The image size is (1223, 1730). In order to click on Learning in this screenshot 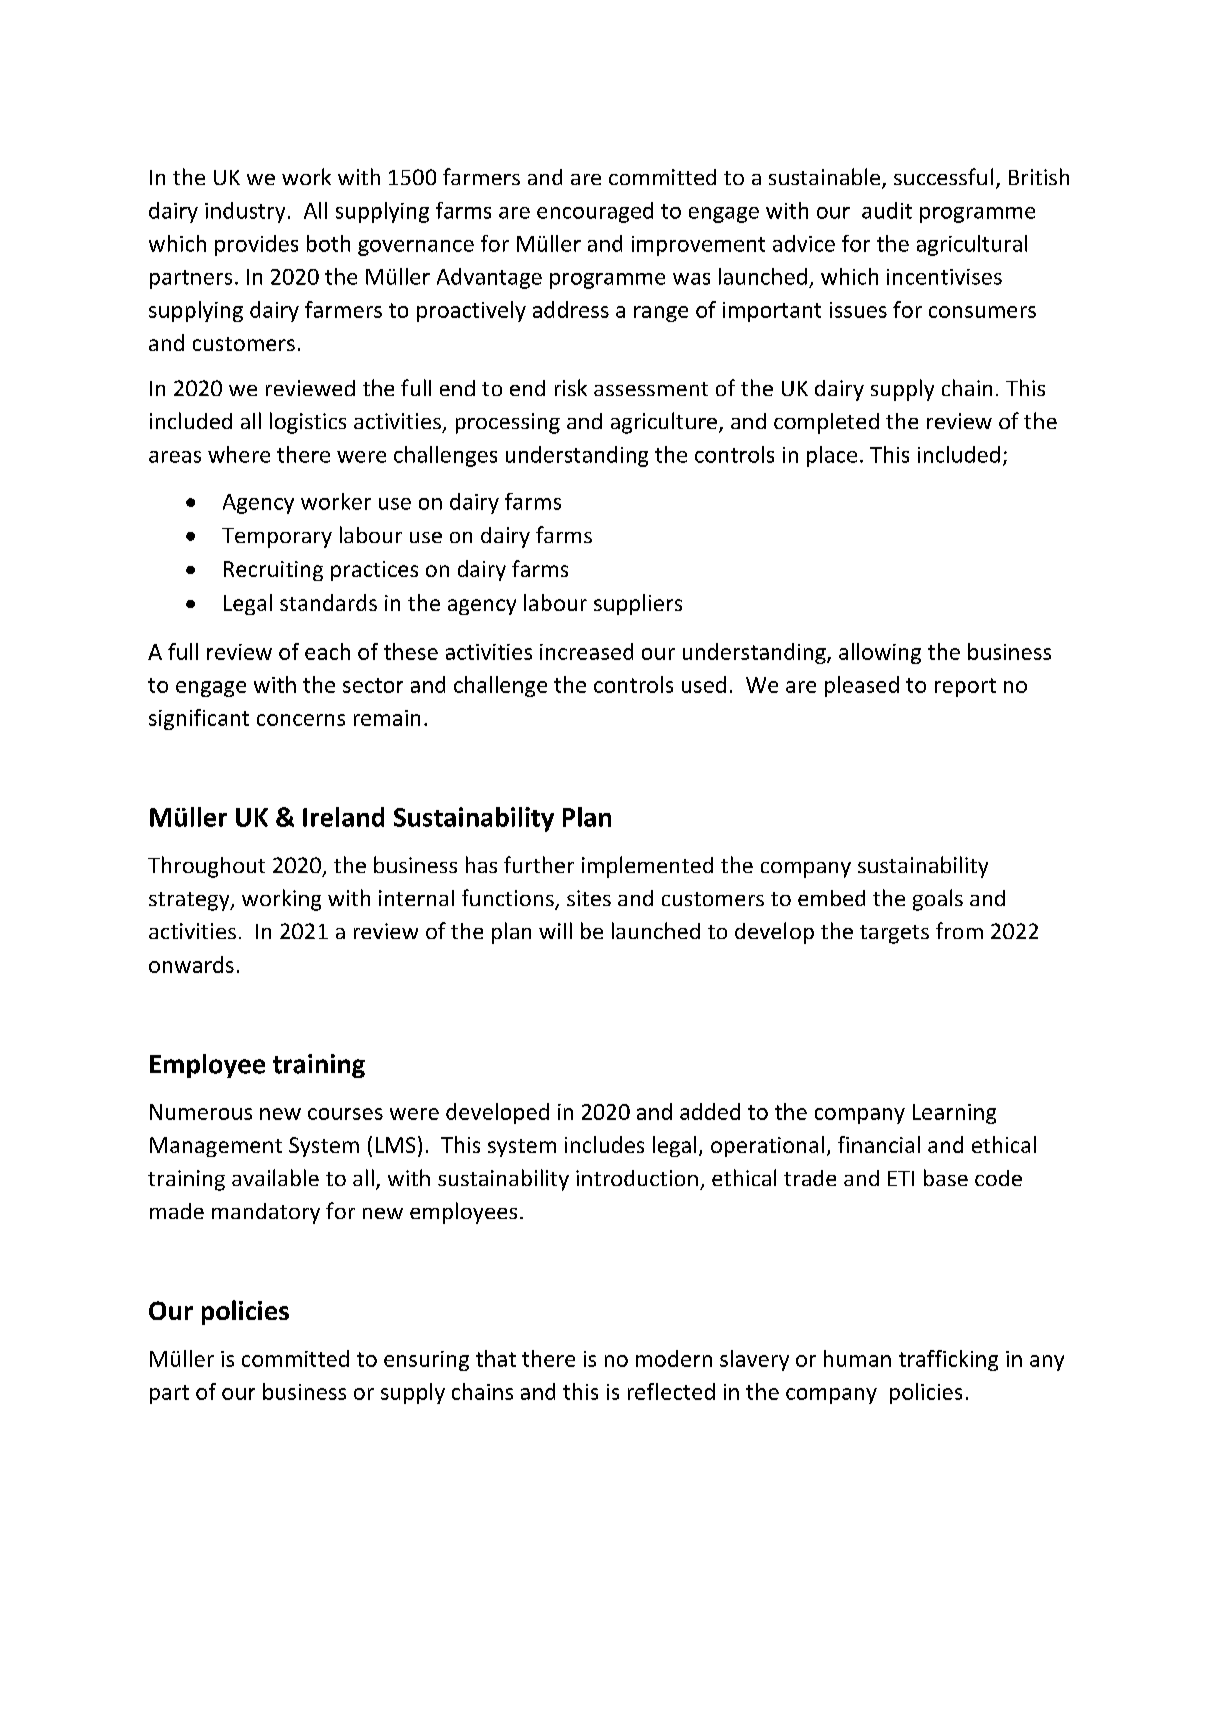, I will do `click(954, 1114)`.
